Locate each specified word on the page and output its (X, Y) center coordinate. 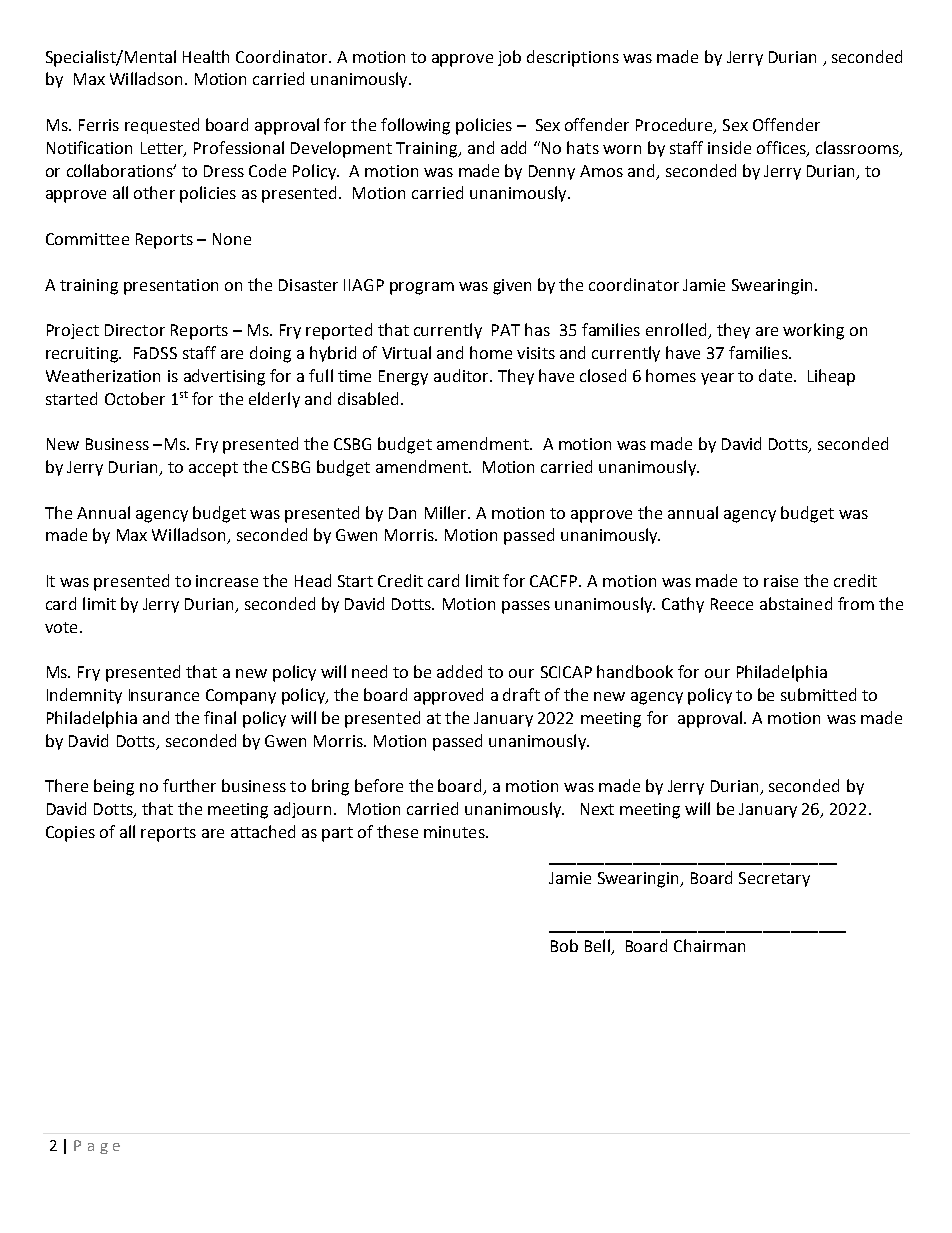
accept (213, 469)
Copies (70, 834)
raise (781, 581)
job (509, 58)
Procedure (675, 126)
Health (206, 56)
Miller (447, 512)
